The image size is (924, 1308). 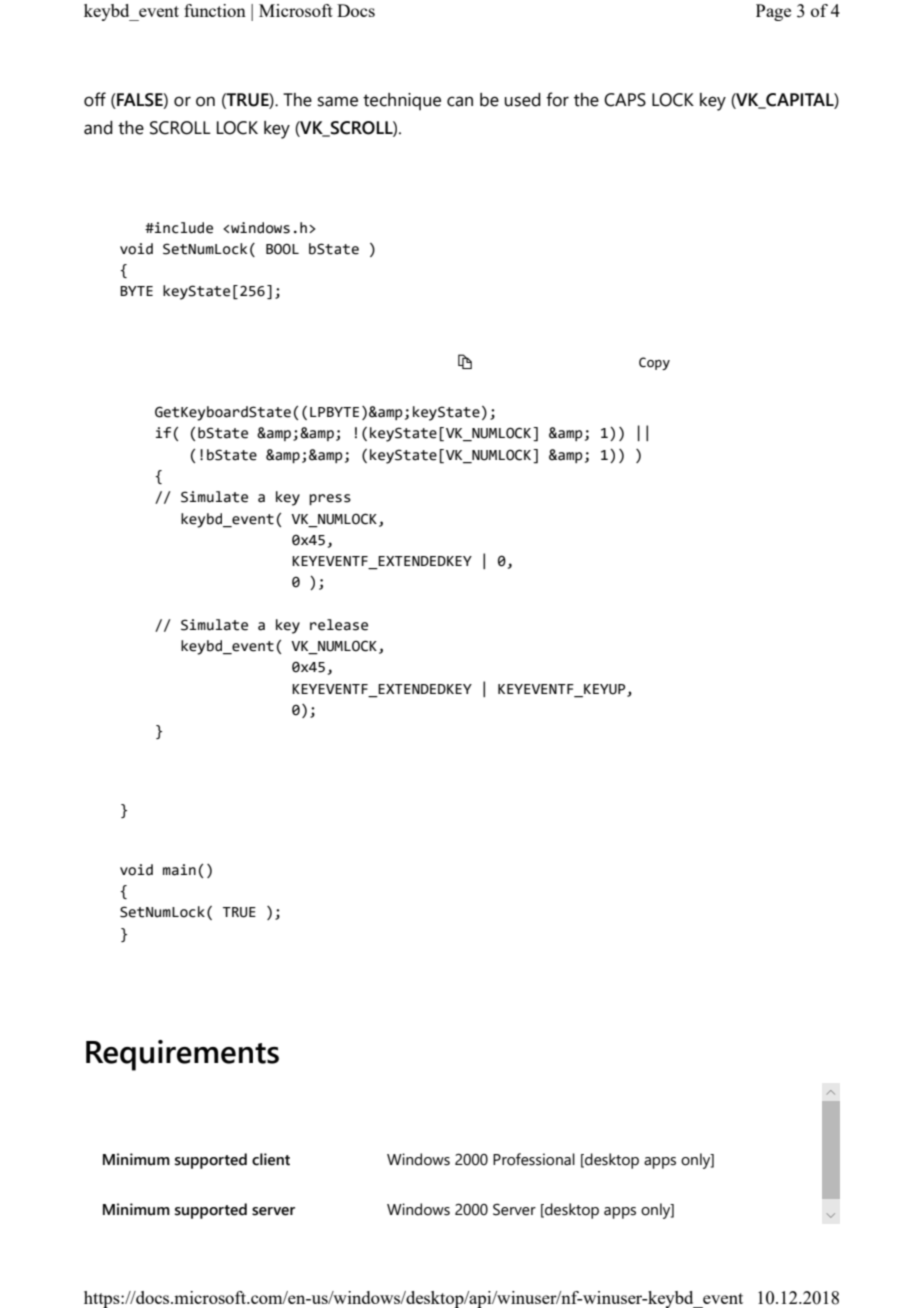 What do you see at coordinates (773, 12) in the page?
I see `Page` at bounding box center [773, 12].
